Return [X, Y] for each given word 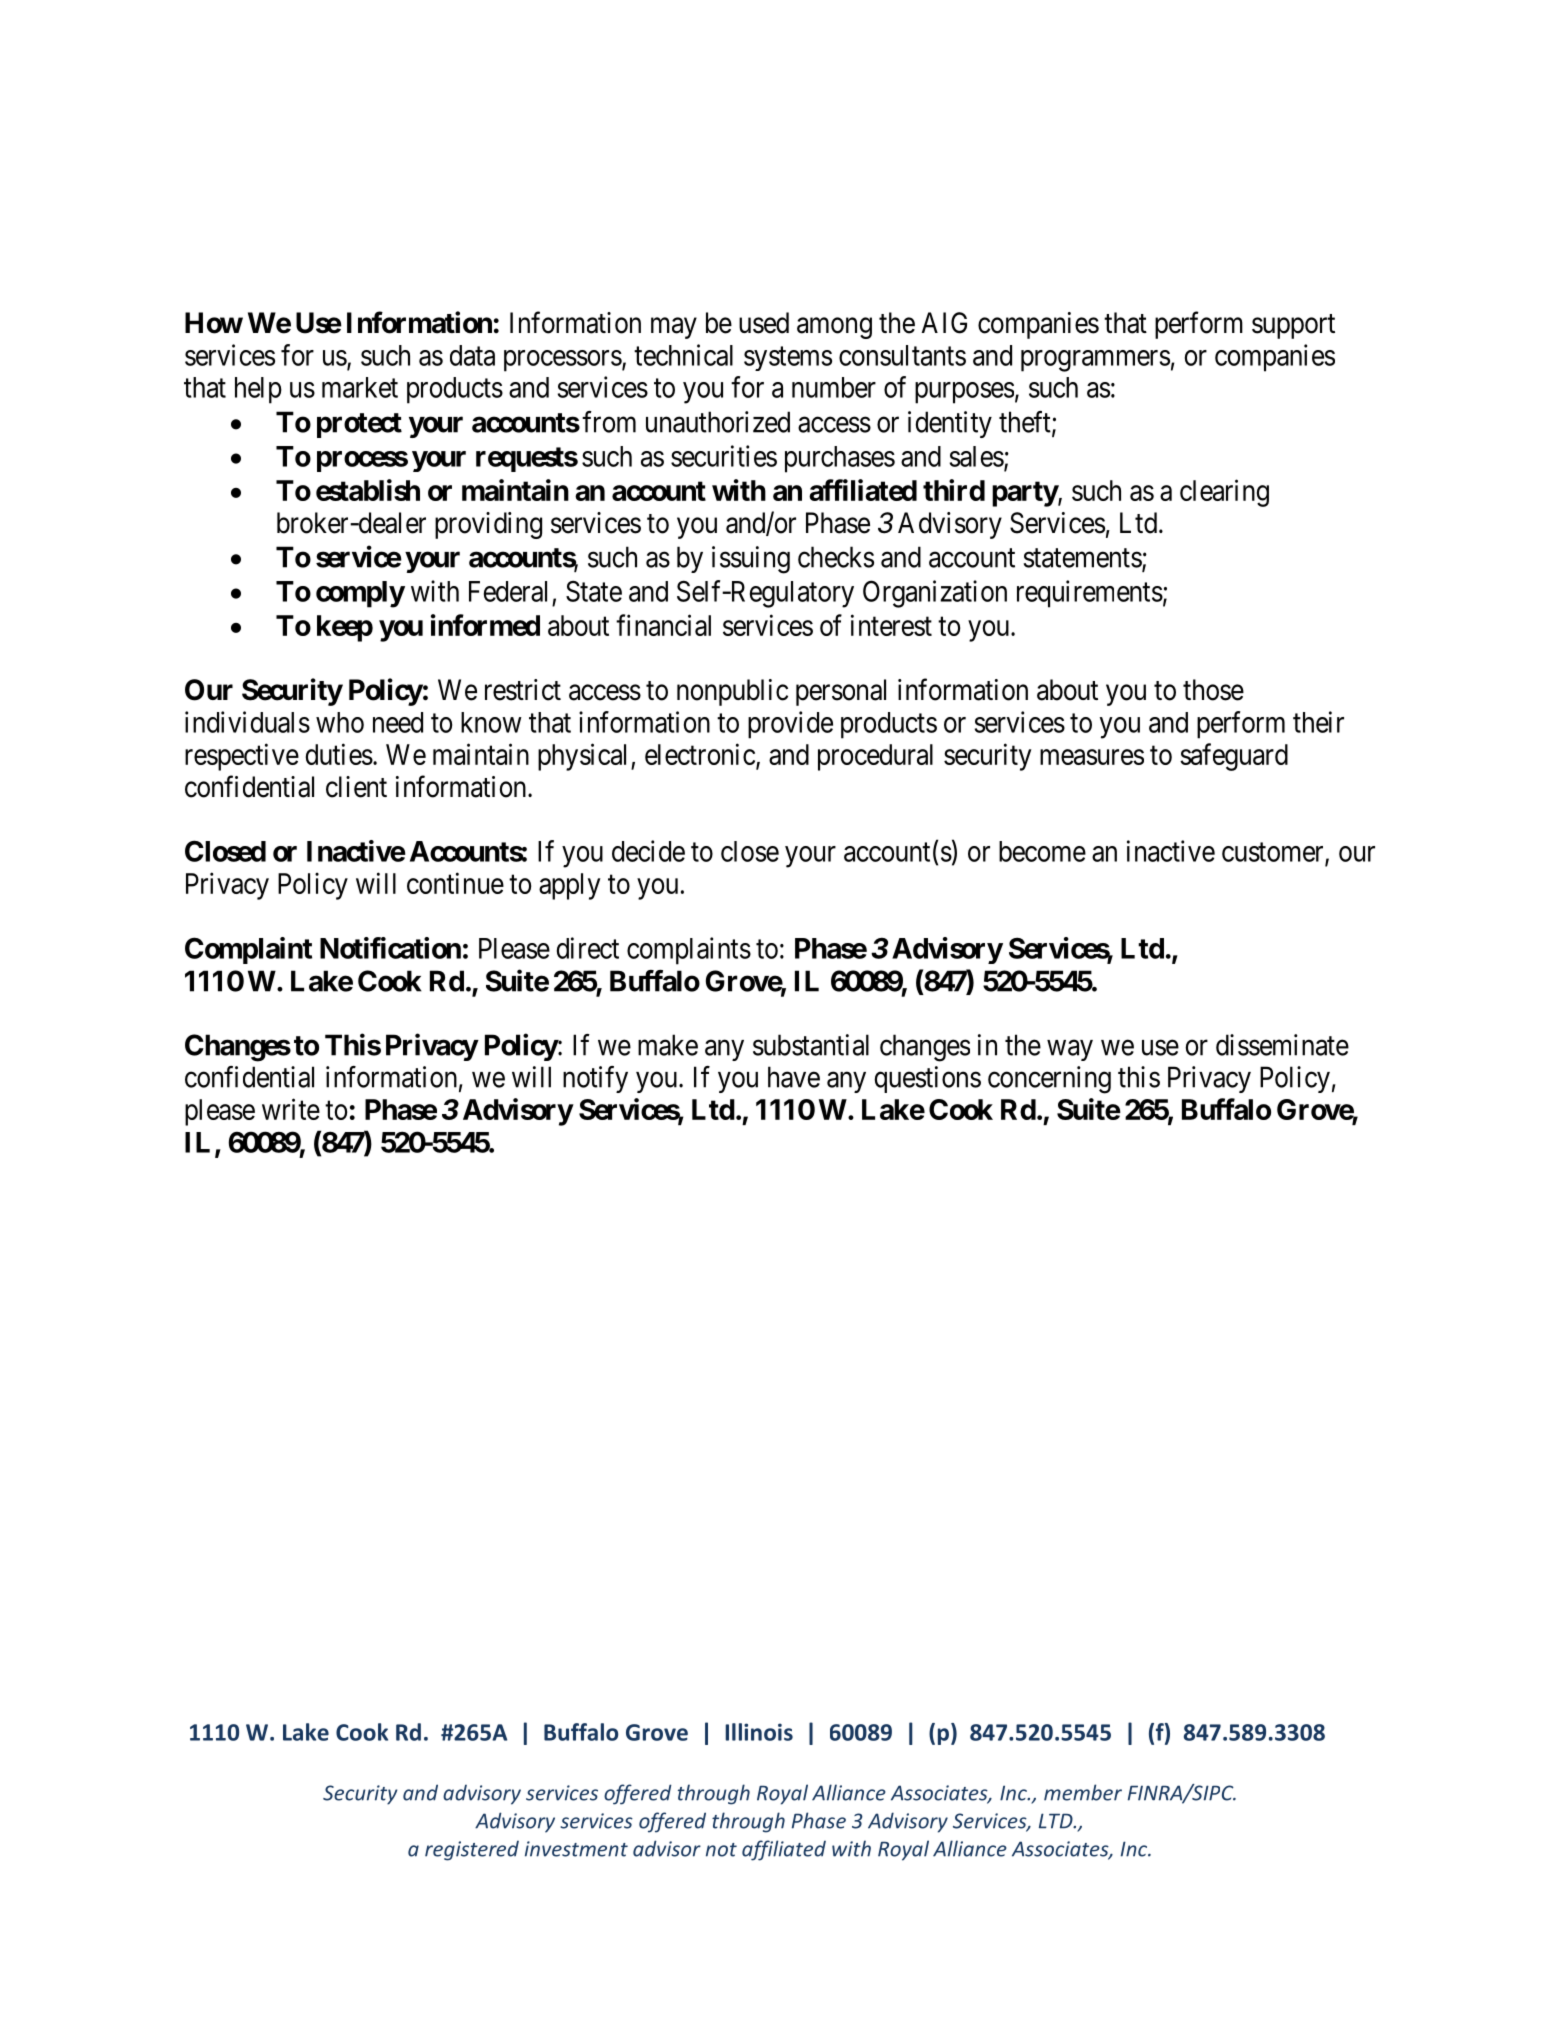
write [291, 1109]
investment [576, 1849]
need [398, 722]
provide [790, 725]
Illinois [759, 1732]
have [794, 1077]
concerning [1049, 1080]
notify [595, 1079]
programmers [1095, 361]
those [1213, 690]
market [360, 387]
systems [788, 359]
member [1083, 1792]
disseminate [1282, 1045]
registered [472, 1851]
